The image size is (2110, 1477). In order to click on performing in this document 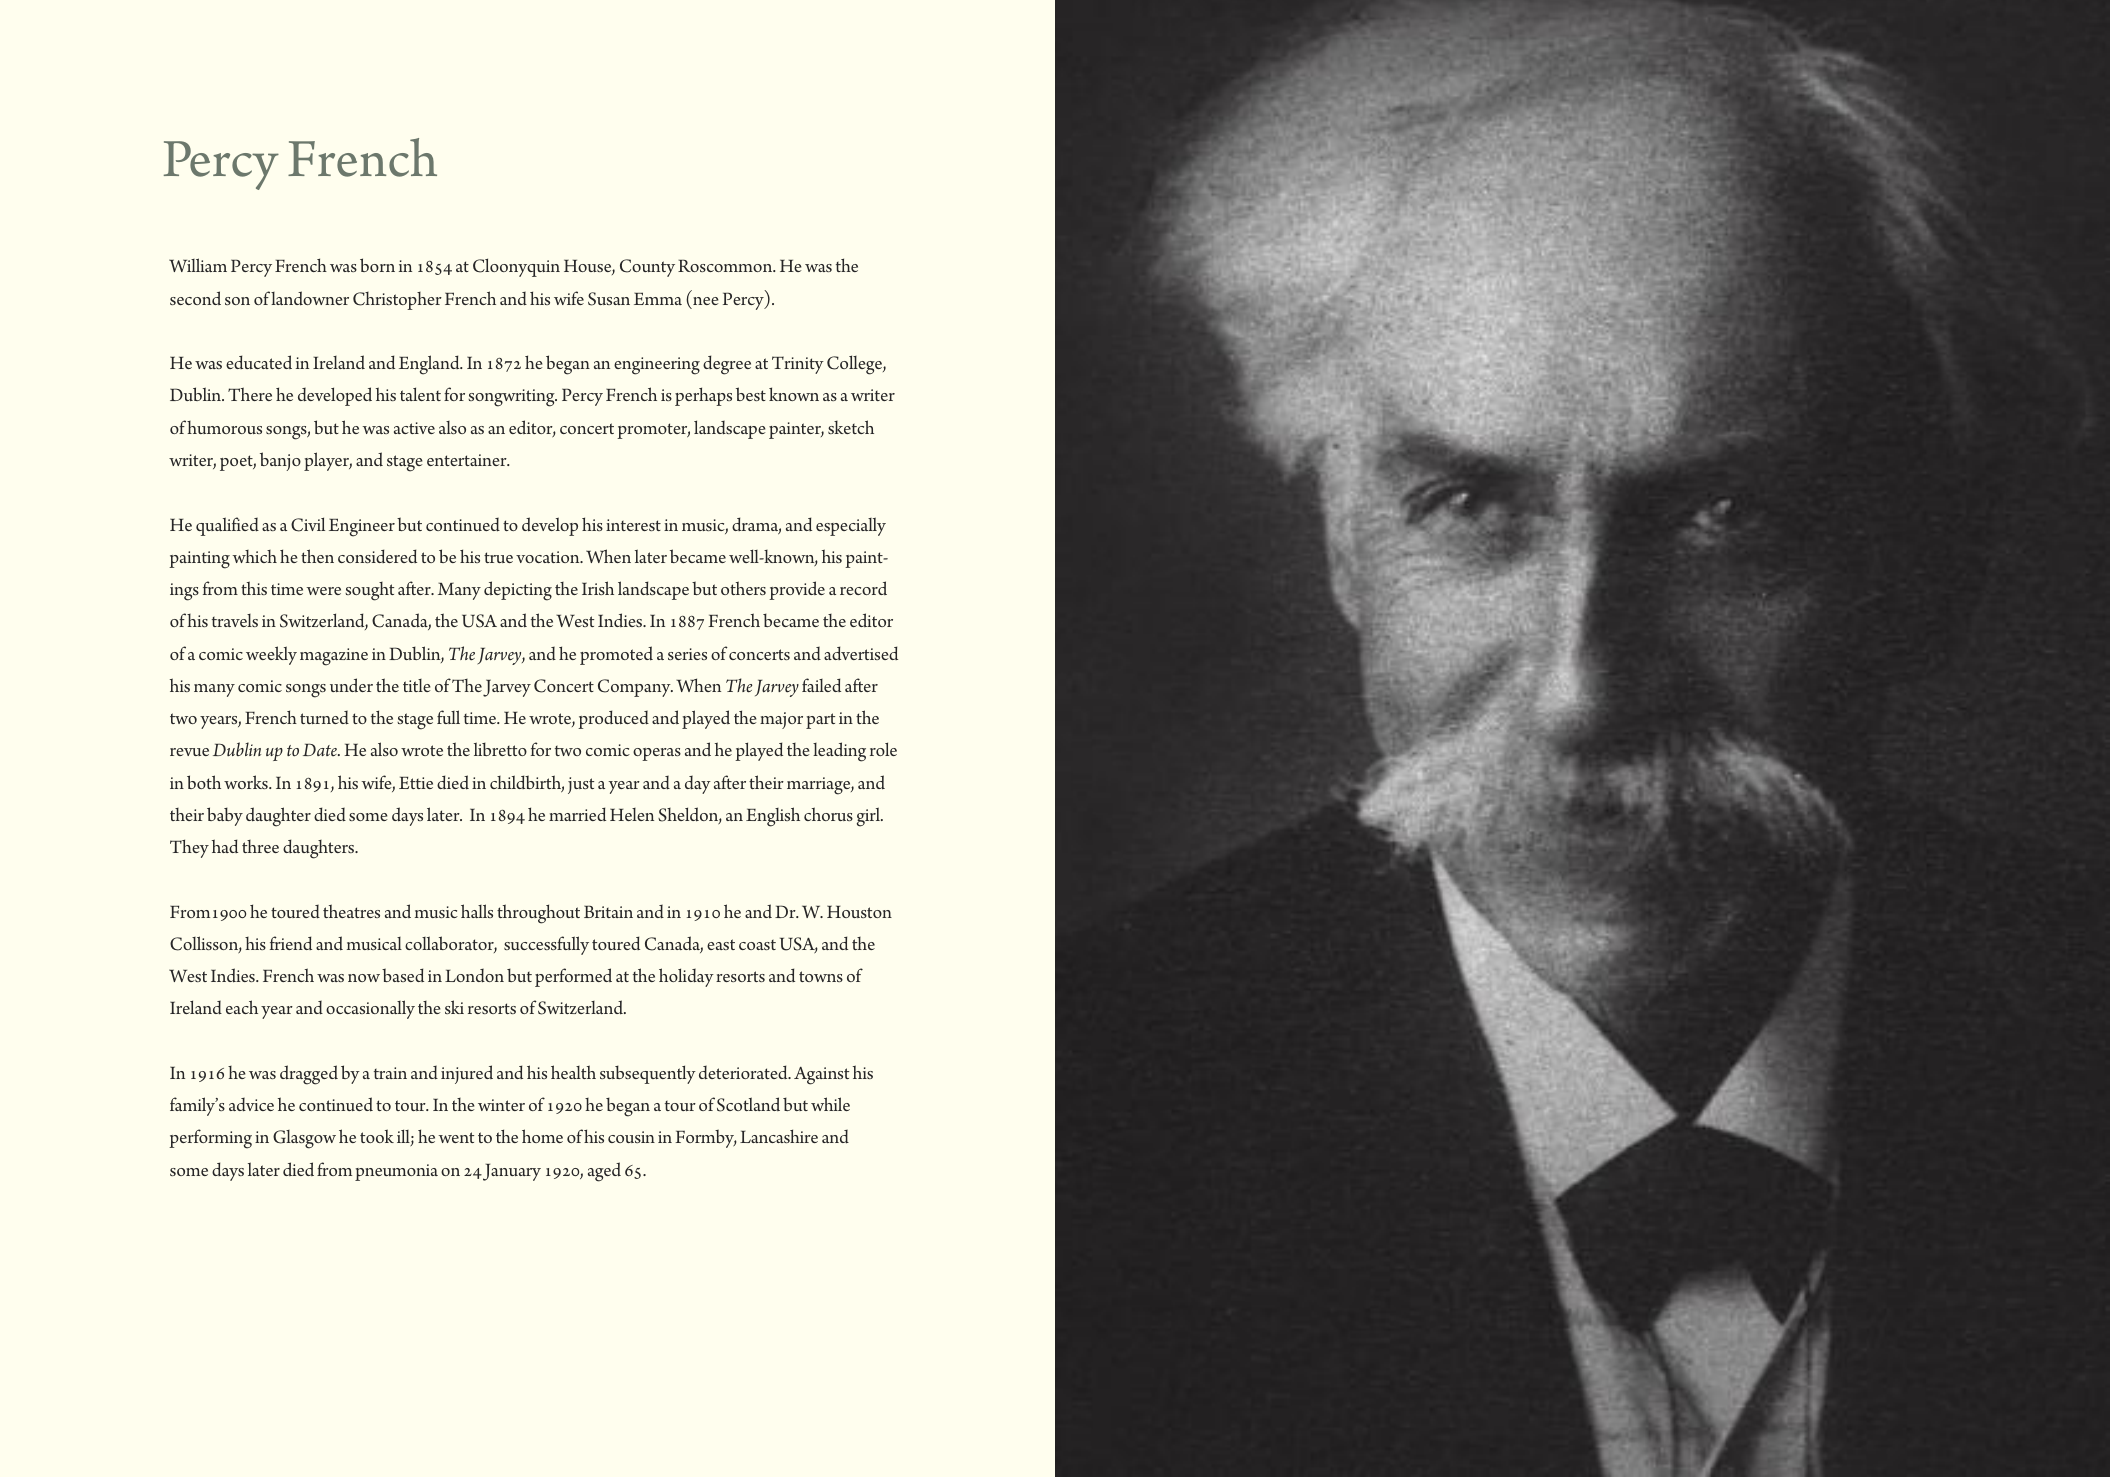, I will do `click(210, 1139)`.
